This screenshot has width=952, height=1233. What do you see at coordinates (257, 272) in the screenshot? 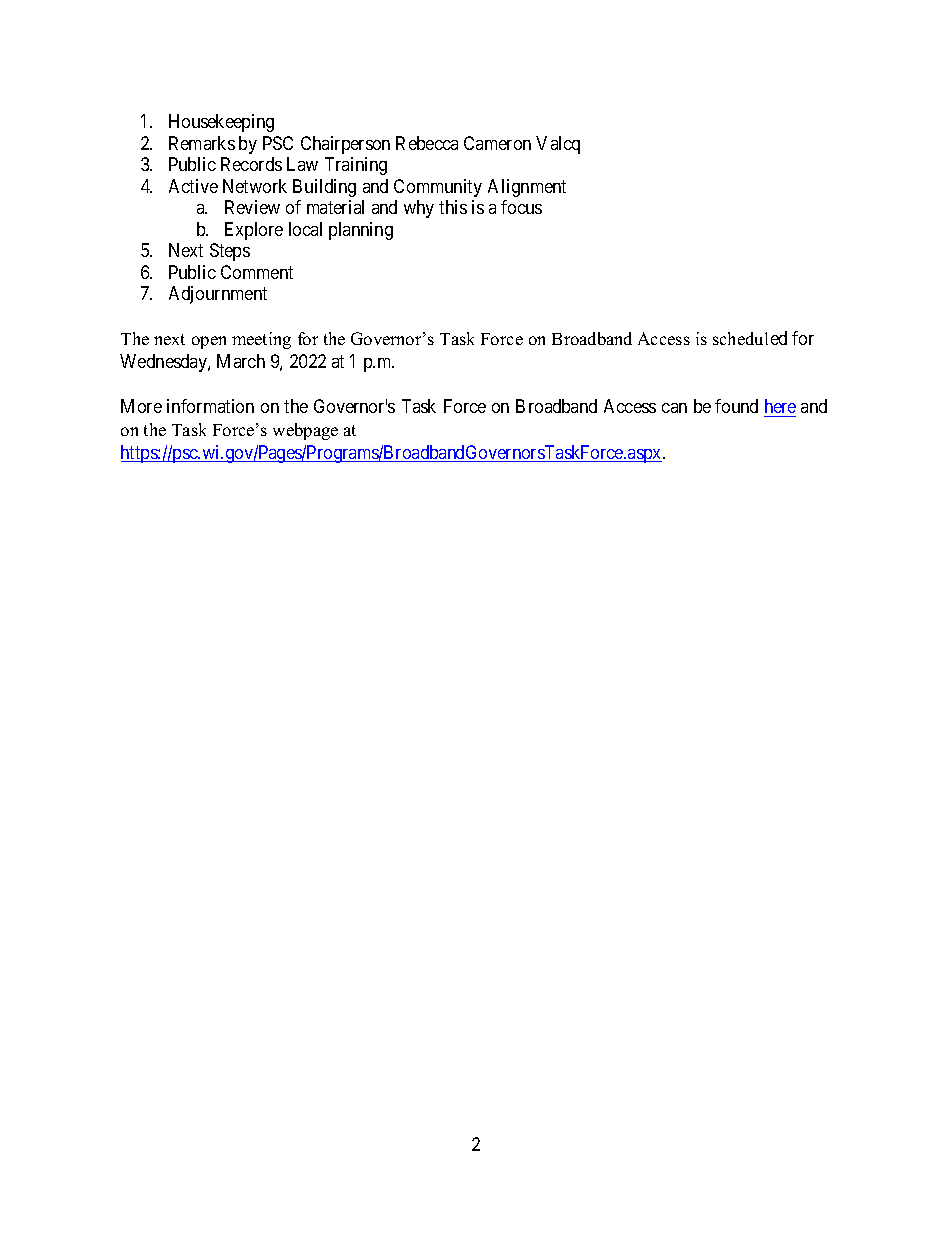
I see `Comment` at bounding box center [257, 272].
